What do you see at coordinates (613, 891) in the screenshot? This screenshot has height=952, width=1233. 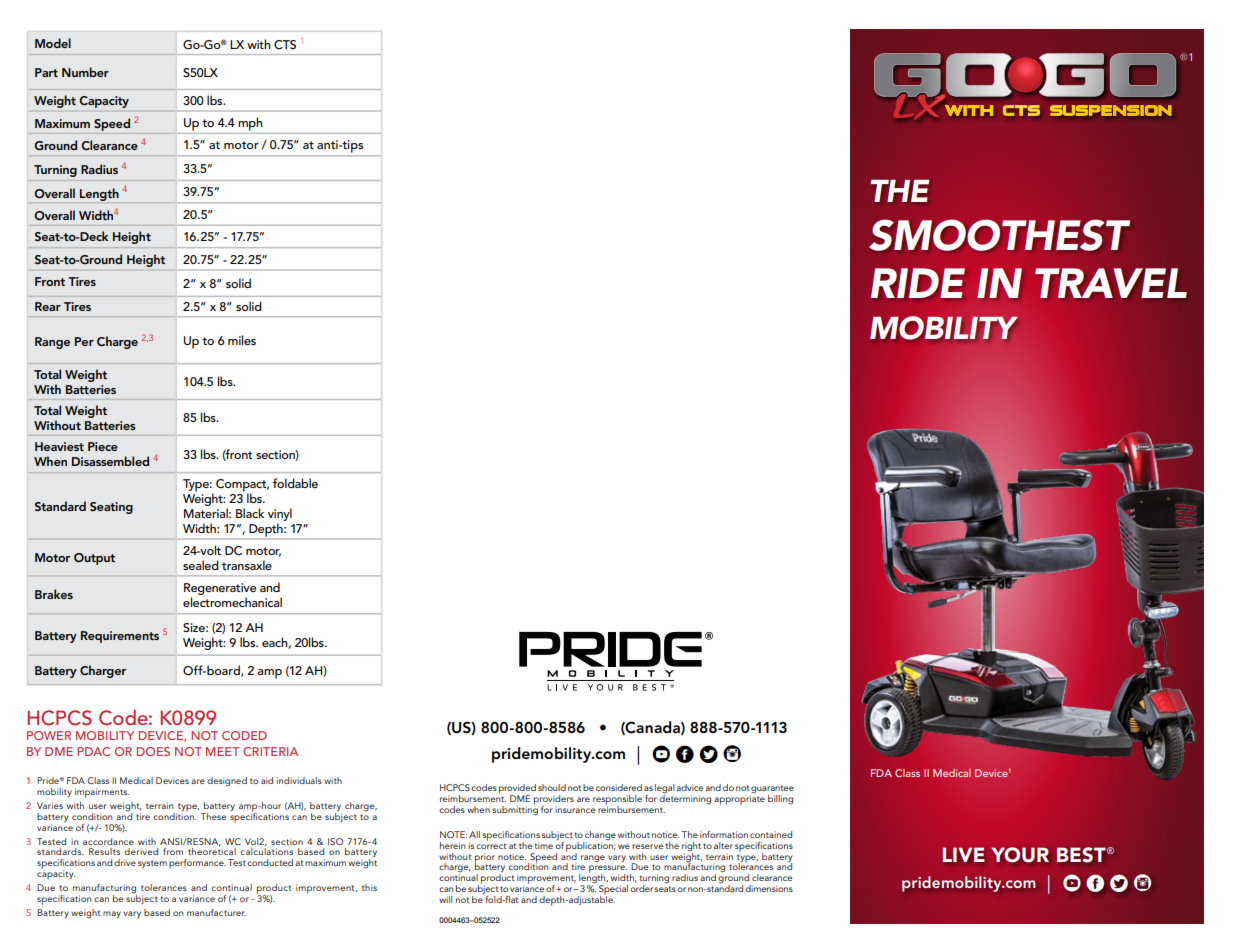 I see `Special` at bounding box center [613, 891].
